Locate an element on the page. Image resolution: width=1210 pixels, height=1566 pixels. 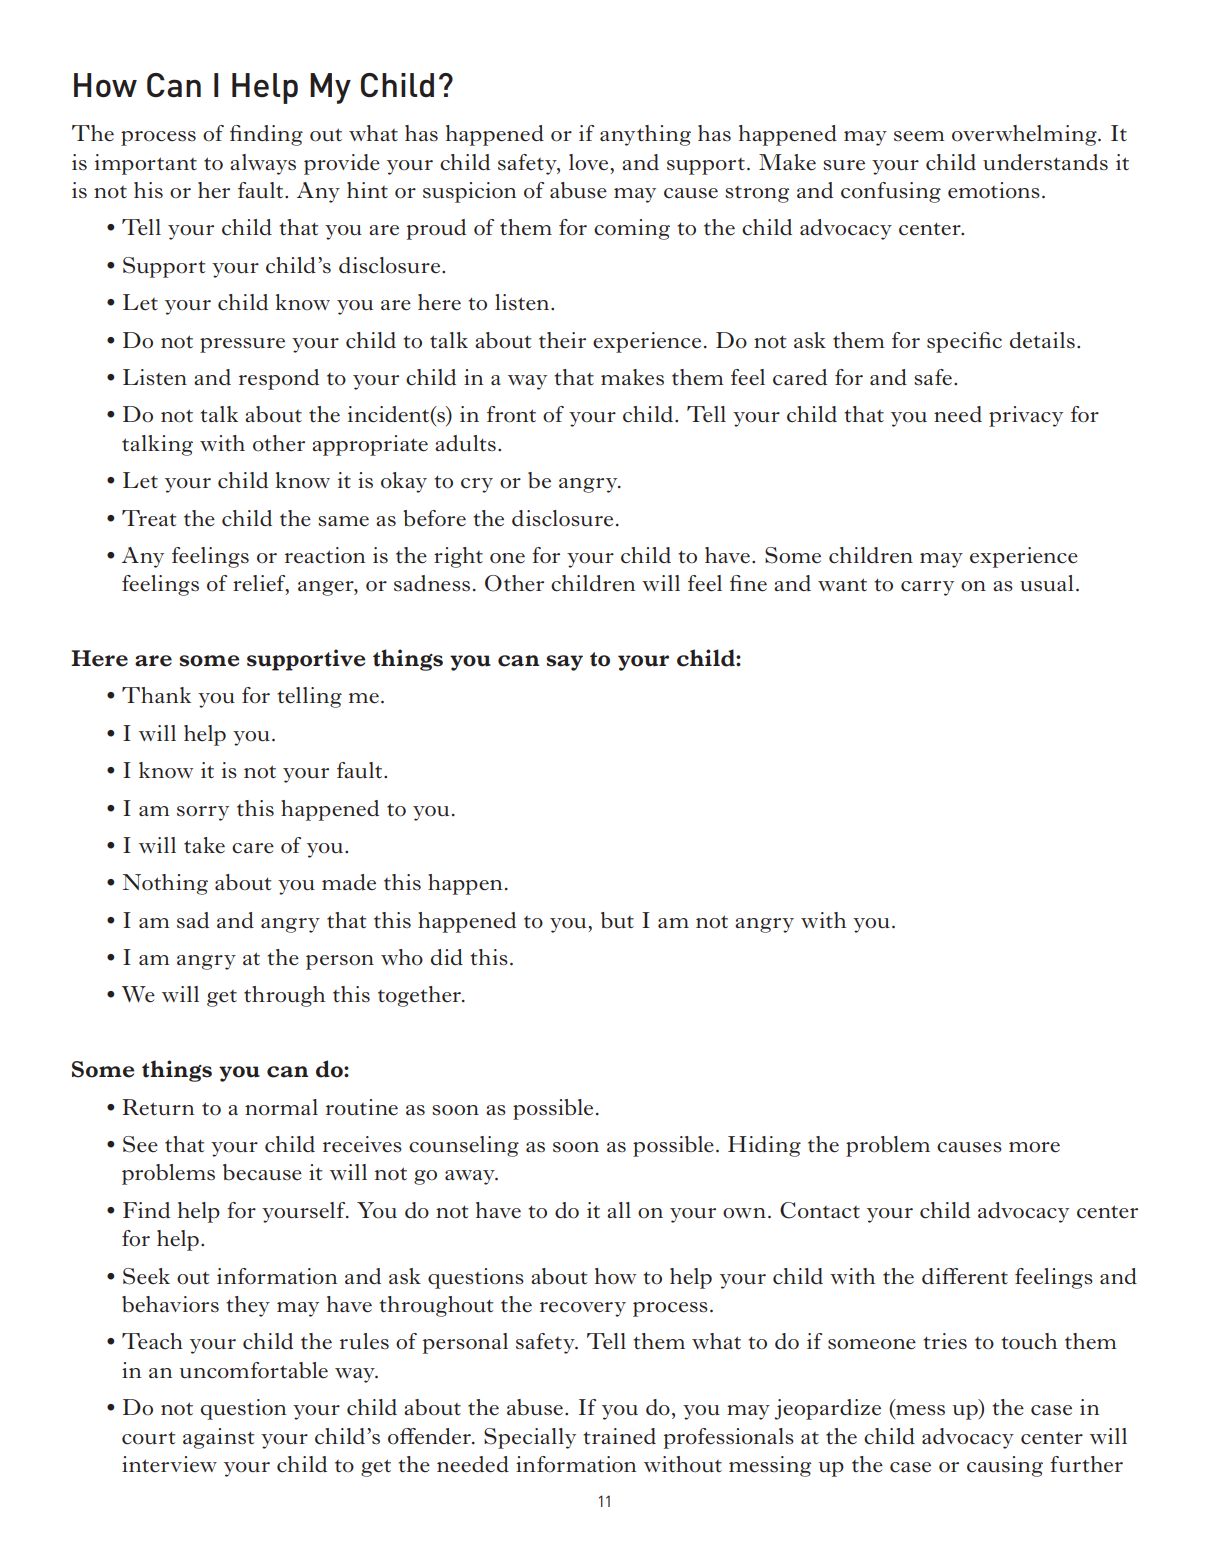
love is located at coordinates (590, 162).
